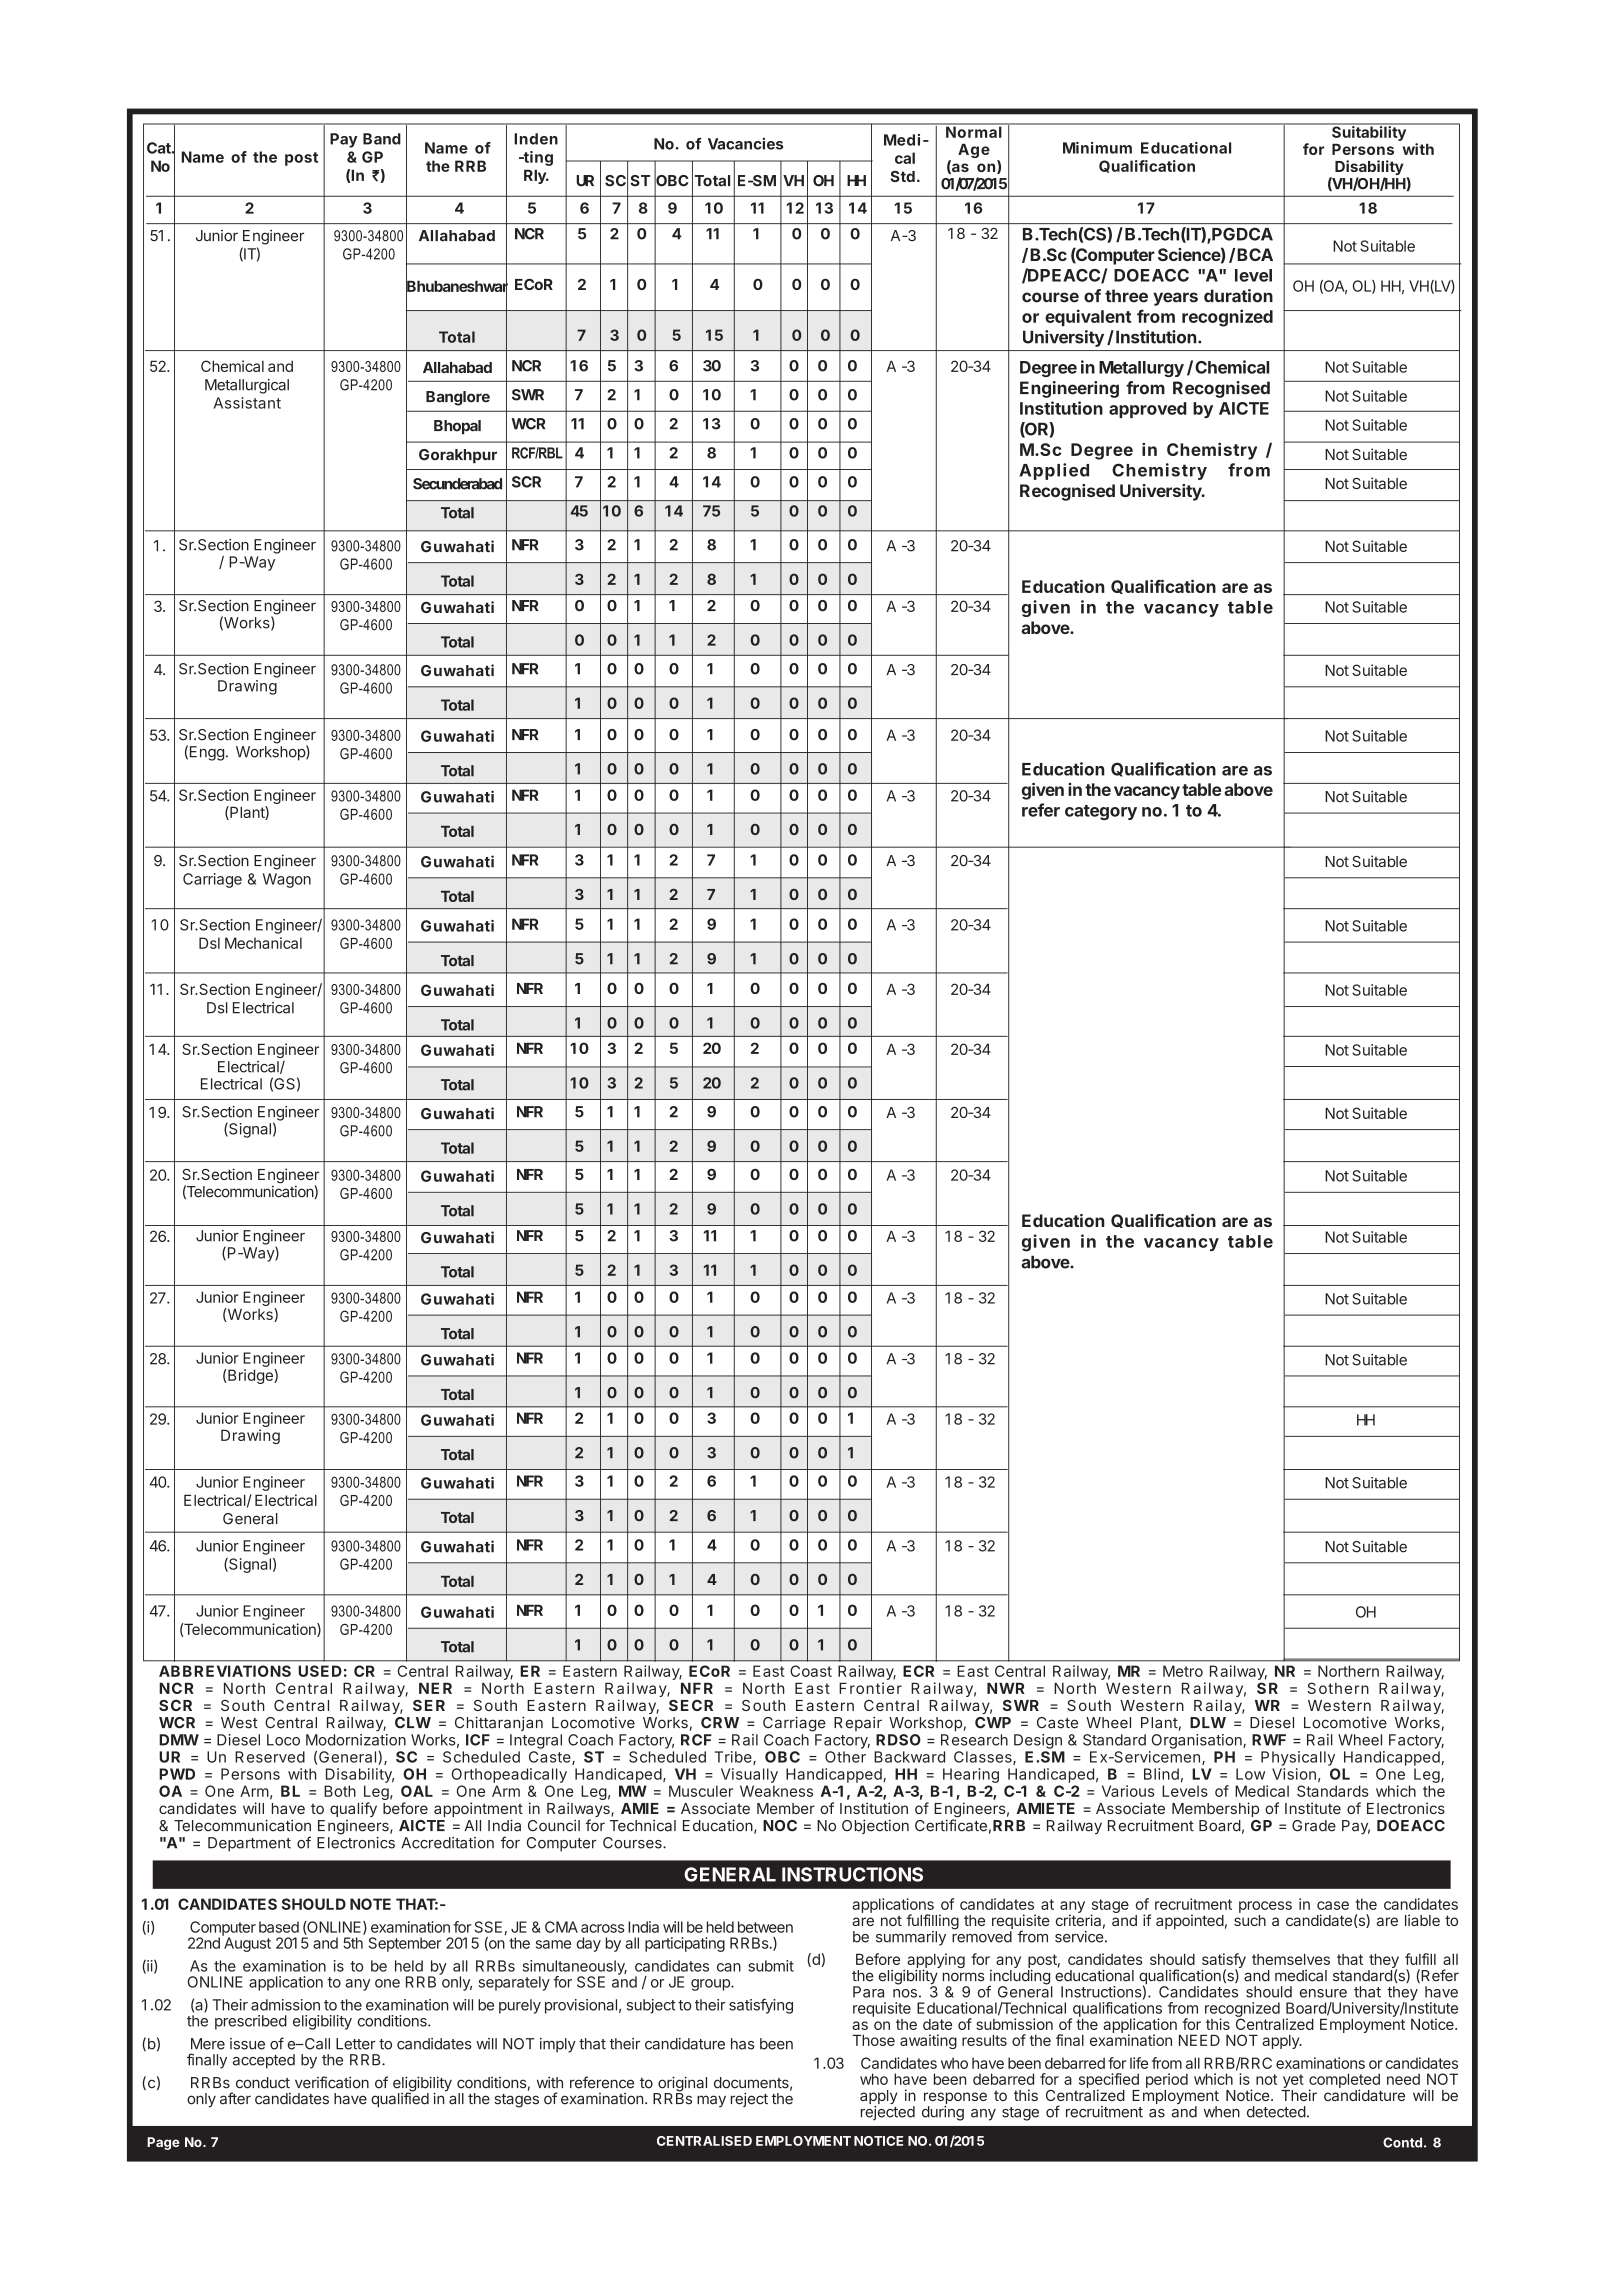 This screenshot has width=1605, height=2270. I want to click on Applied, so click(1054, 471).
